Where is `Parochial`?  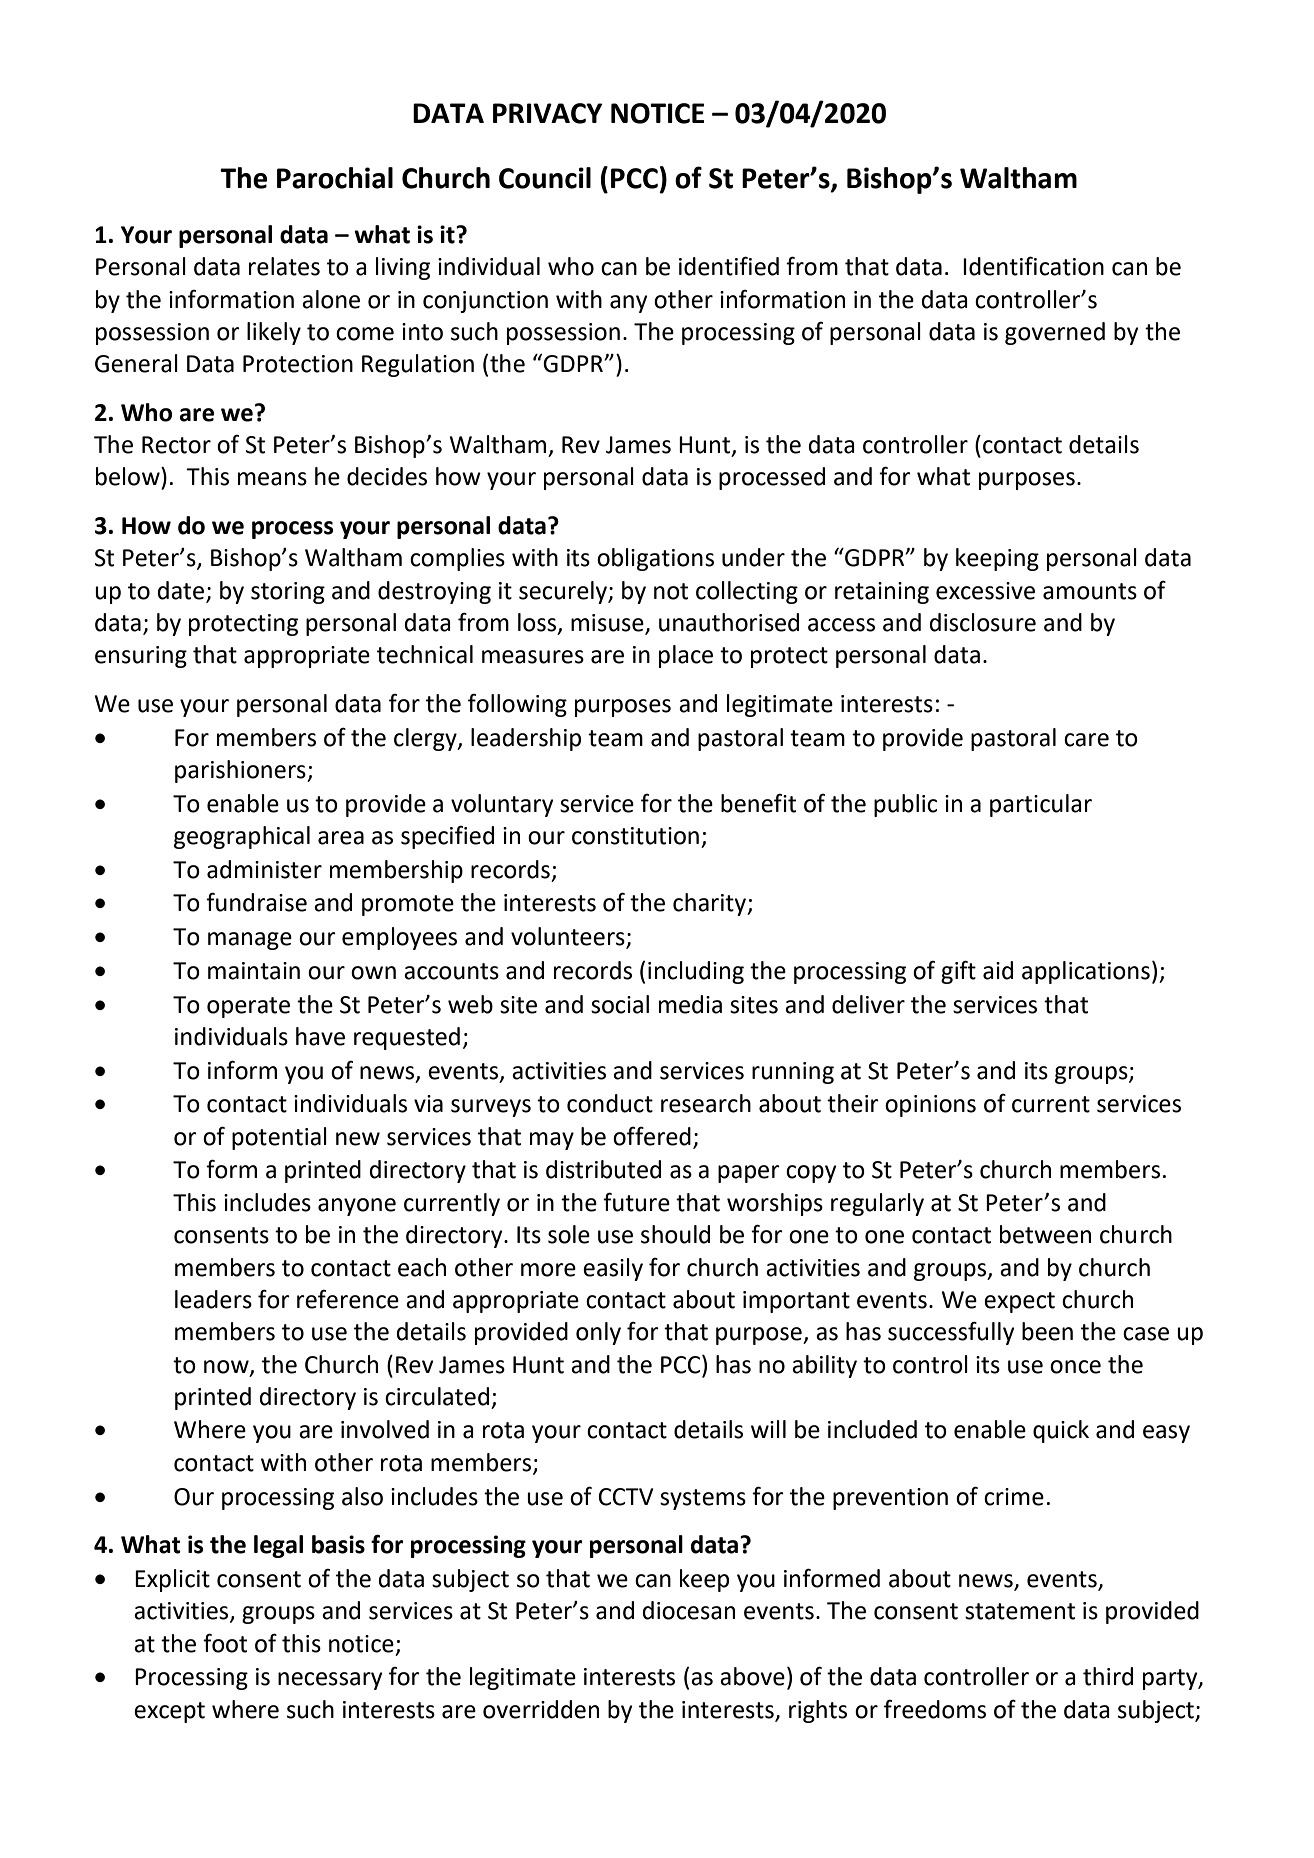 Parochial is located at coordinates (335, 178).
